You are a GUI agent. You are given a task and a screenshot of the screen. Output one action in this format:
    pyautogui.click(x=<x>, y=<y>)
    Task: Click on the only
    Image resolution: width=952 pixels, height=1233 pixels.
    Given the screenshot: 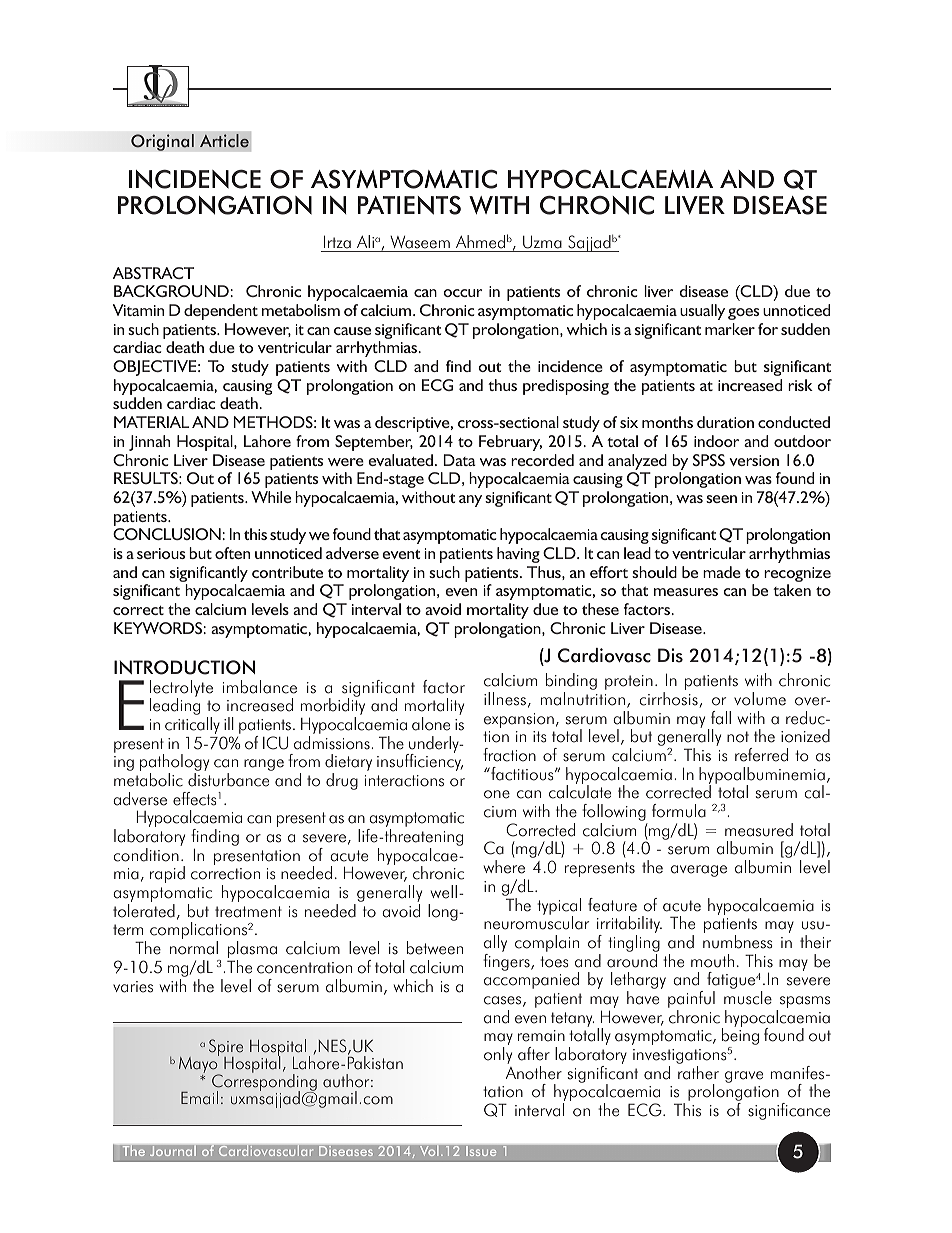 What is the action you would take?
    pyautogui.click(x=498, y=1055)
